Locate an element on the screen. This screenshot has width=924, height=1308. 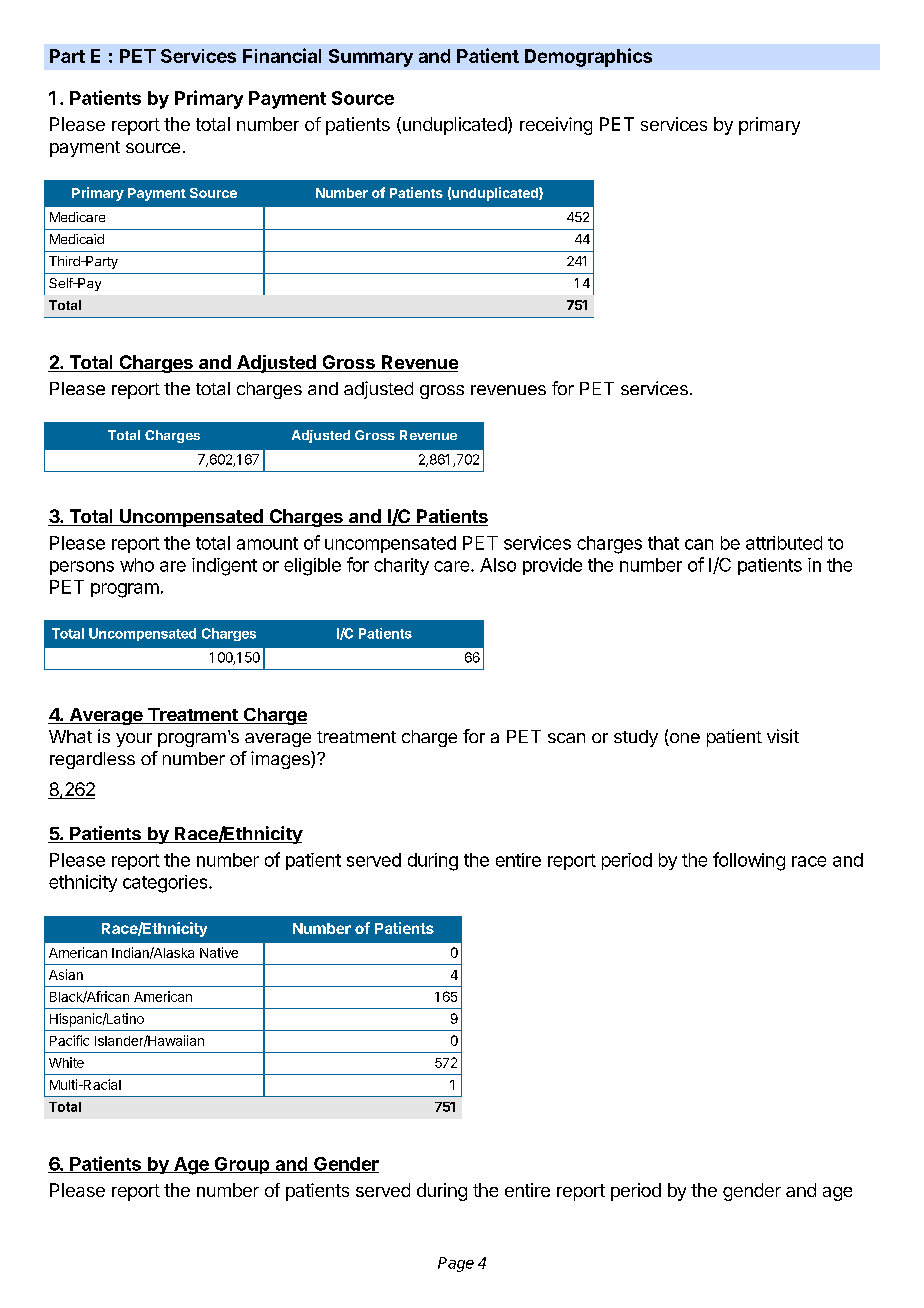
Summary is located at coordinates (371, 58).
